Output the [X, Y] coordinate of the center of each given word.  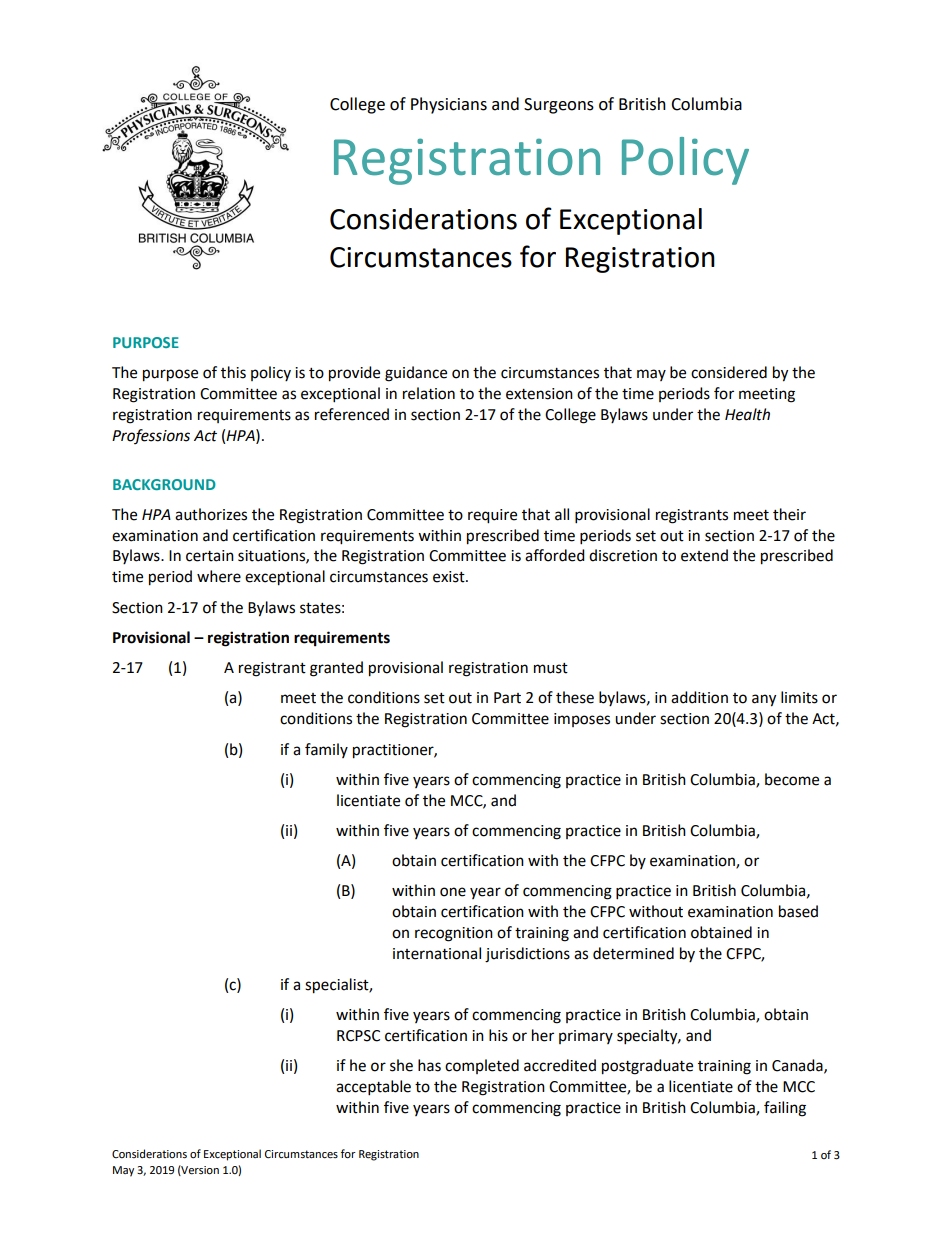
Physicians [449, 105]
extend [704, 555]
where [219, 576]
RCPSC [358, 1036]
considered [729, 372]
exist [450, 577]
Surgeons [559, 106]
